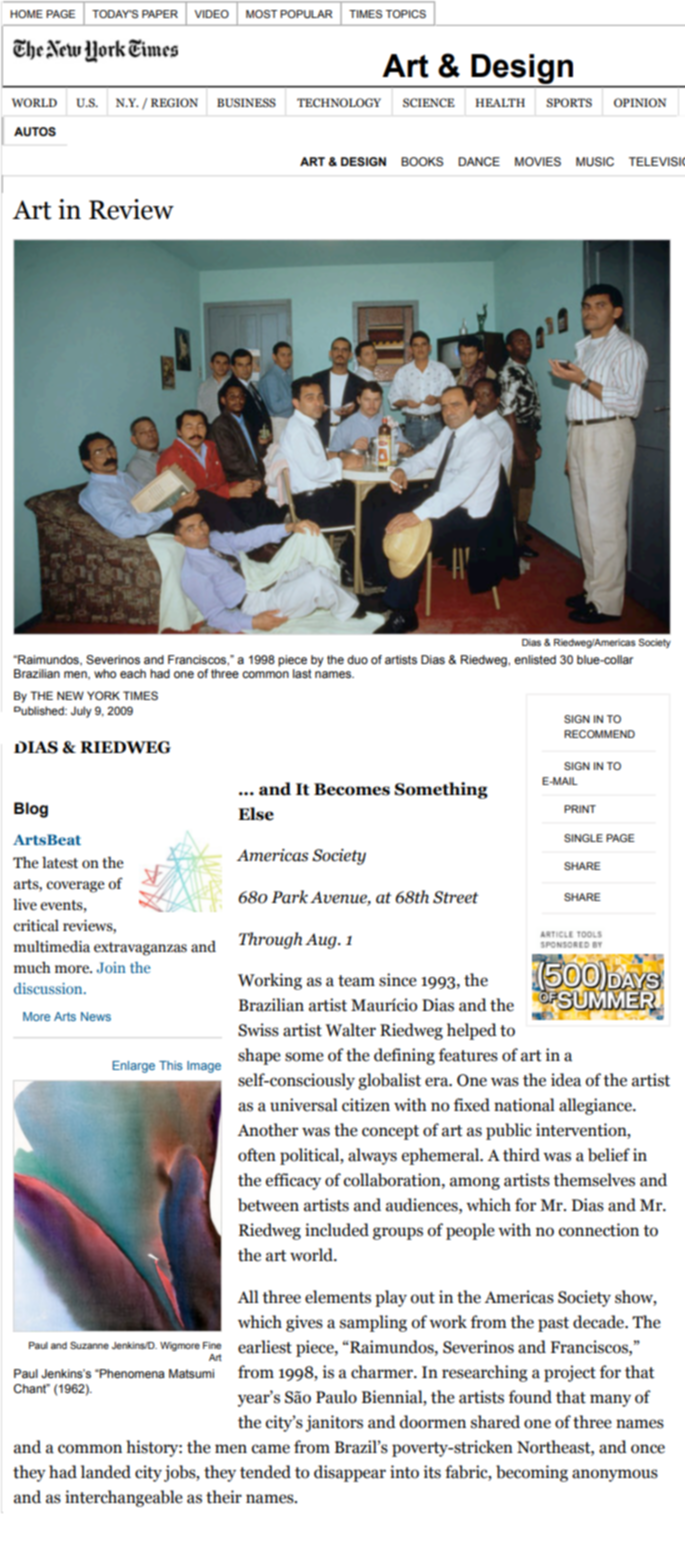  Describe the element at coordinates (580, 809) in the screenshot. I see `PRINT` at that location.
